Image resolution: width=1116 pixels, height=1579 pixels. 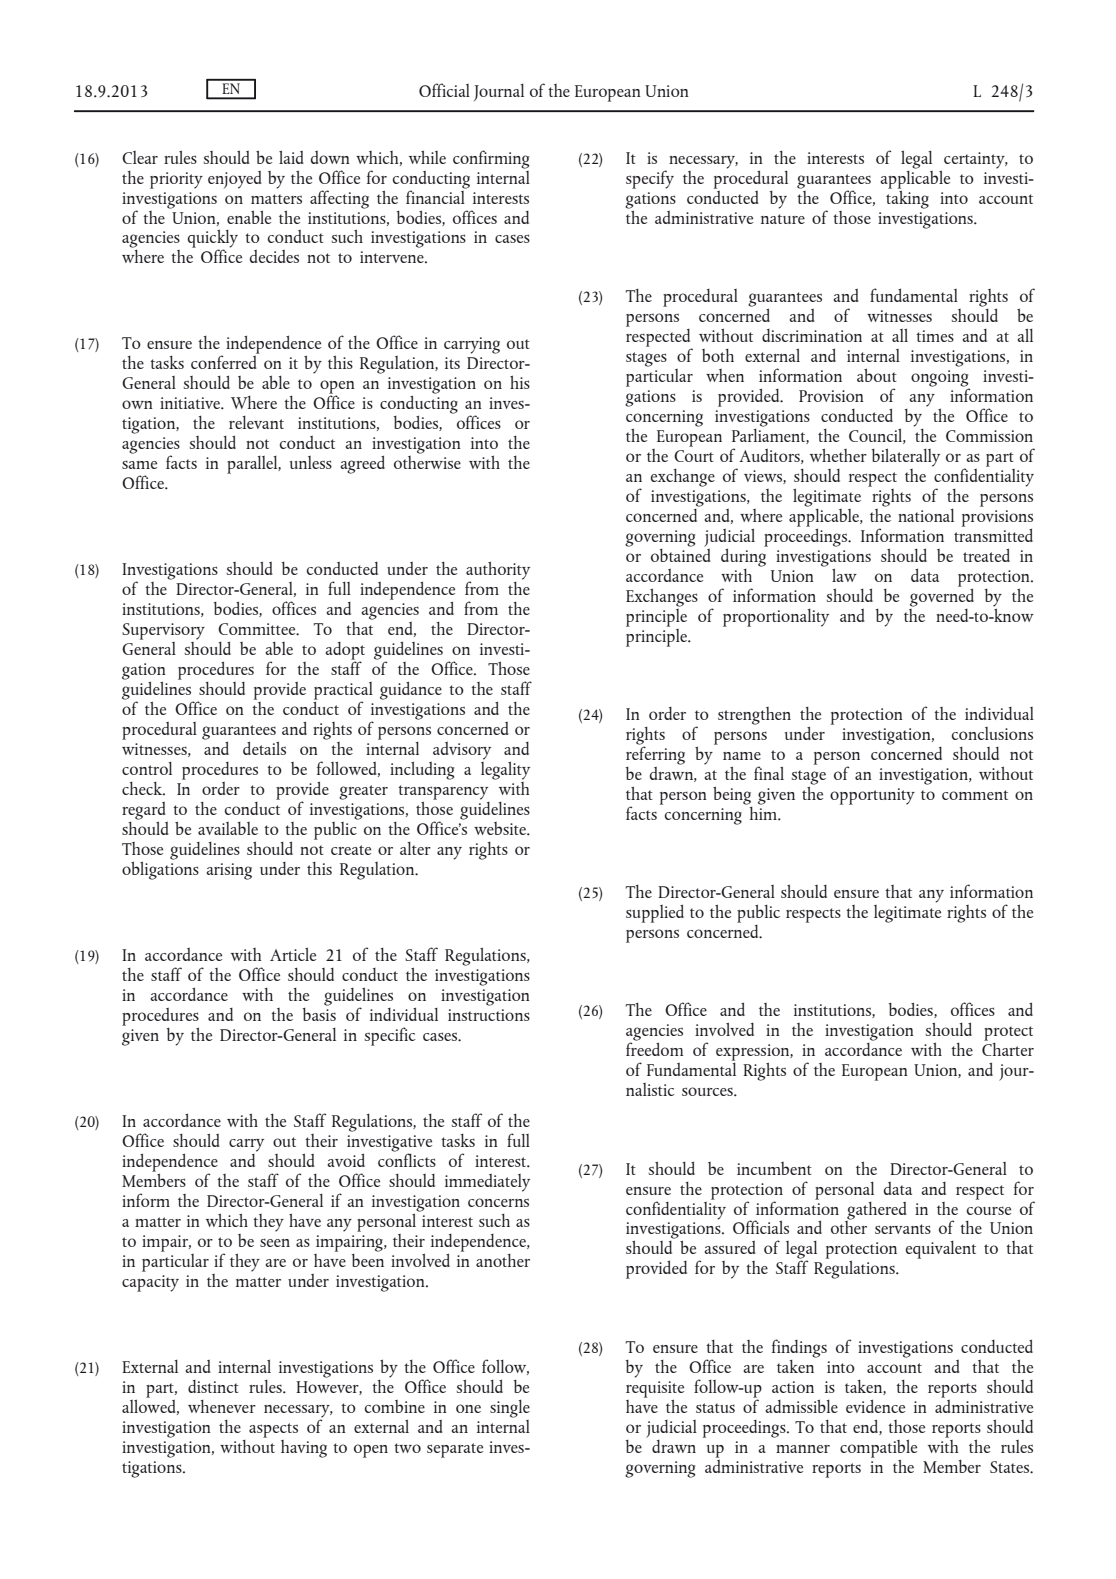 What do you see at coordinates (235, 180) in the page?
I see `enjoyed` at bounding box center [235, 180].
